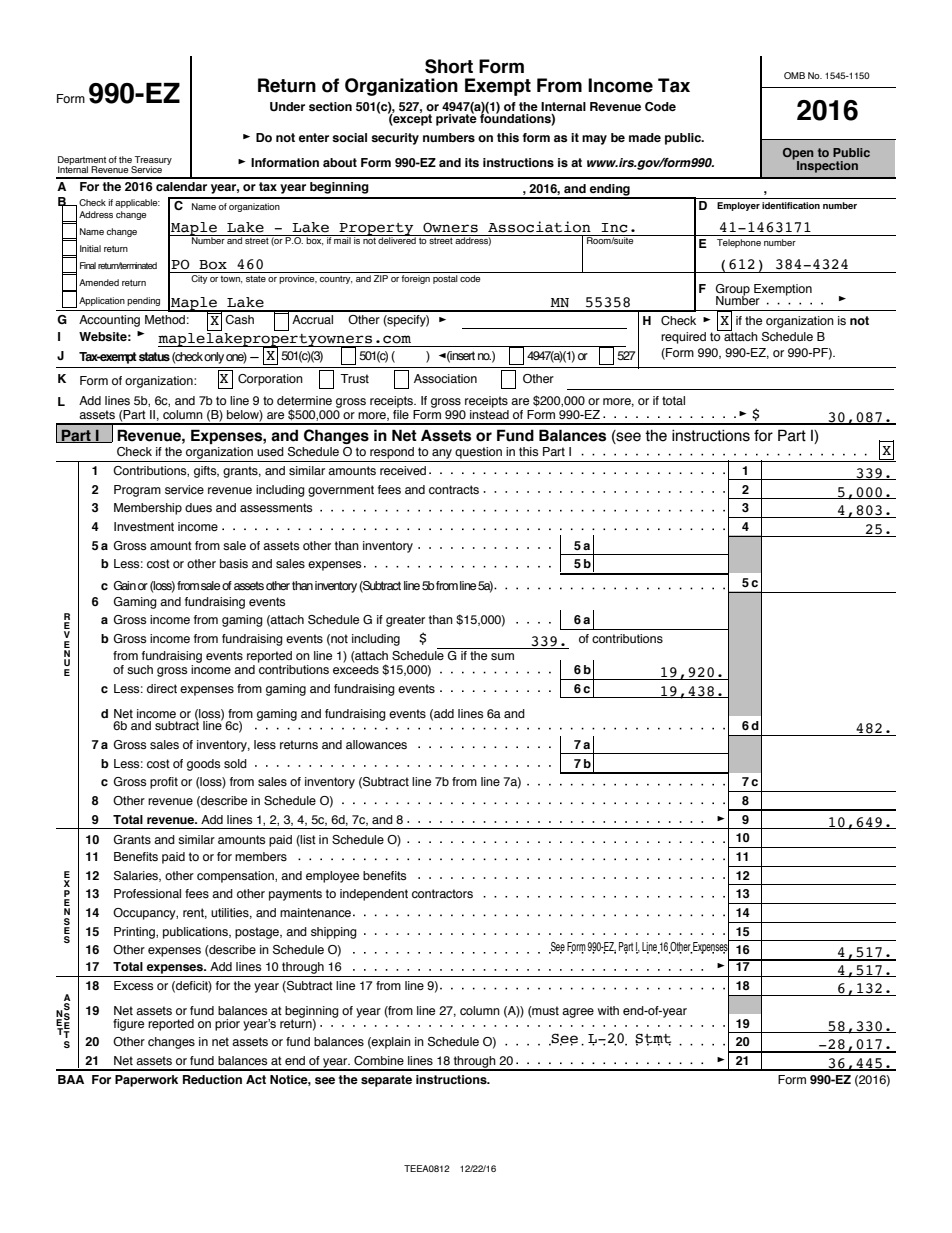 Image resolution: width=952 pixels, height=1233 pixels. I want to click on greater, so click(405, 621).
